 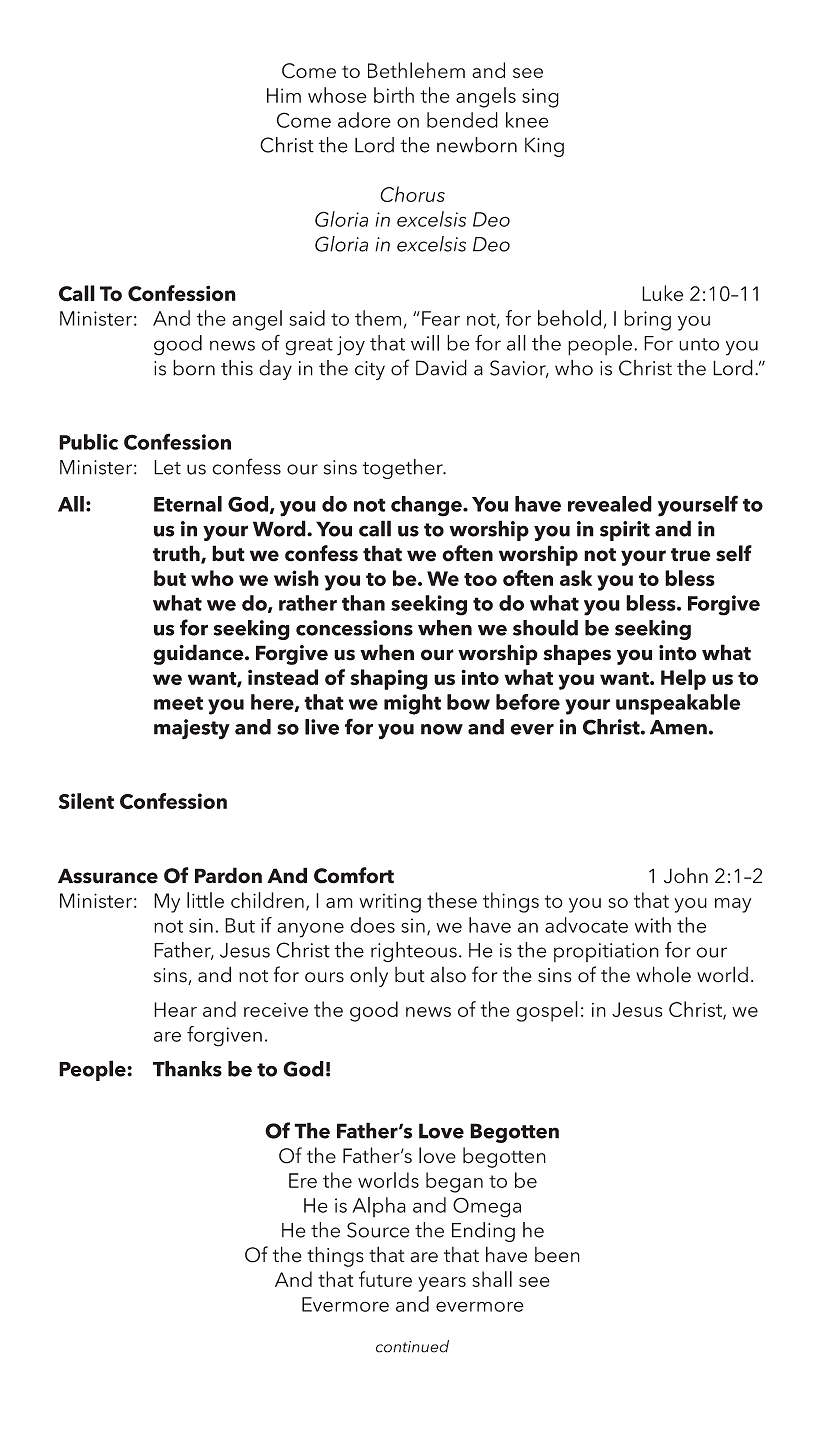 What do you see at coordinates (625, 531) in the document?
I see `spirit` at bounding box center [625, 531].
